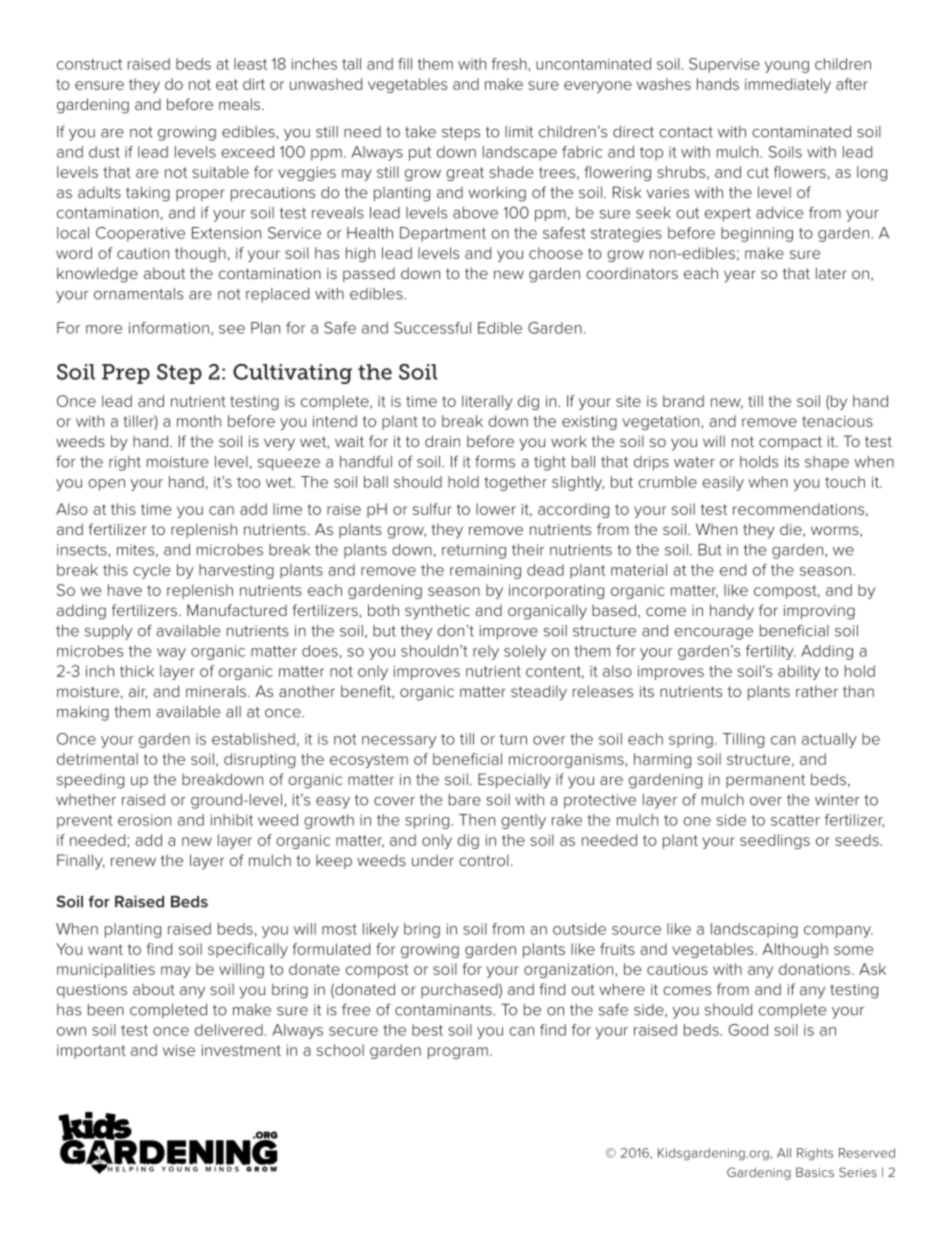 This page has height=1233, width=952. I want to click on fresh, so click(509, 64).
